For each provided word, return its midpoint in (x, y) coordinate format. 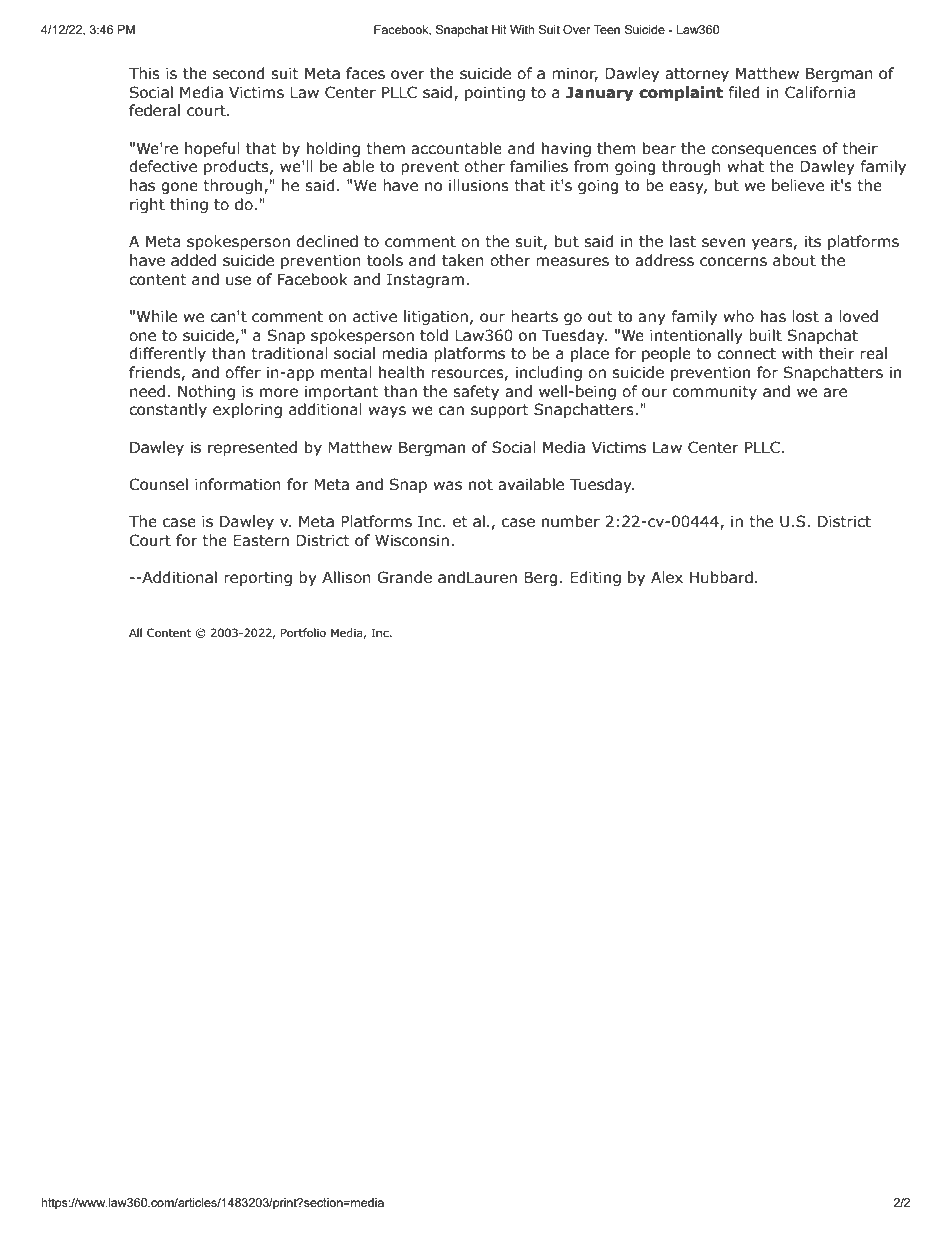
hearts (534, 316)
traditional (289, 353)
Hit (499, 29)
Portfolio (303, 632)
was (447, 486)
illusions (479, 185)
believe (798, 185)
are (835, 393)
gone (179, 188)
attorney (697, 75)
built (765, 335)
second (239, 73)
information (238, 484)
